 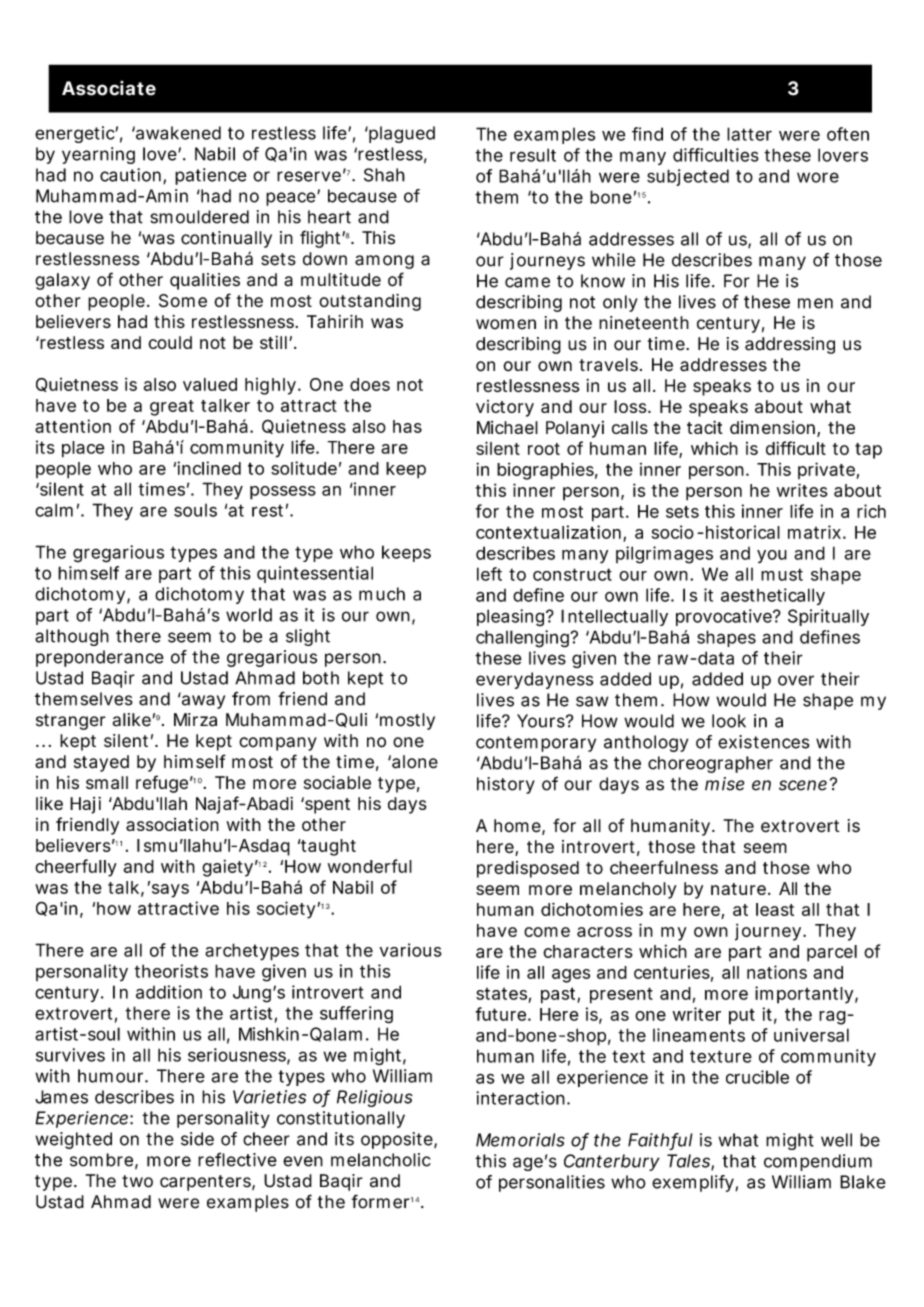 I want to click on scene, so click(x=803, y=785).
